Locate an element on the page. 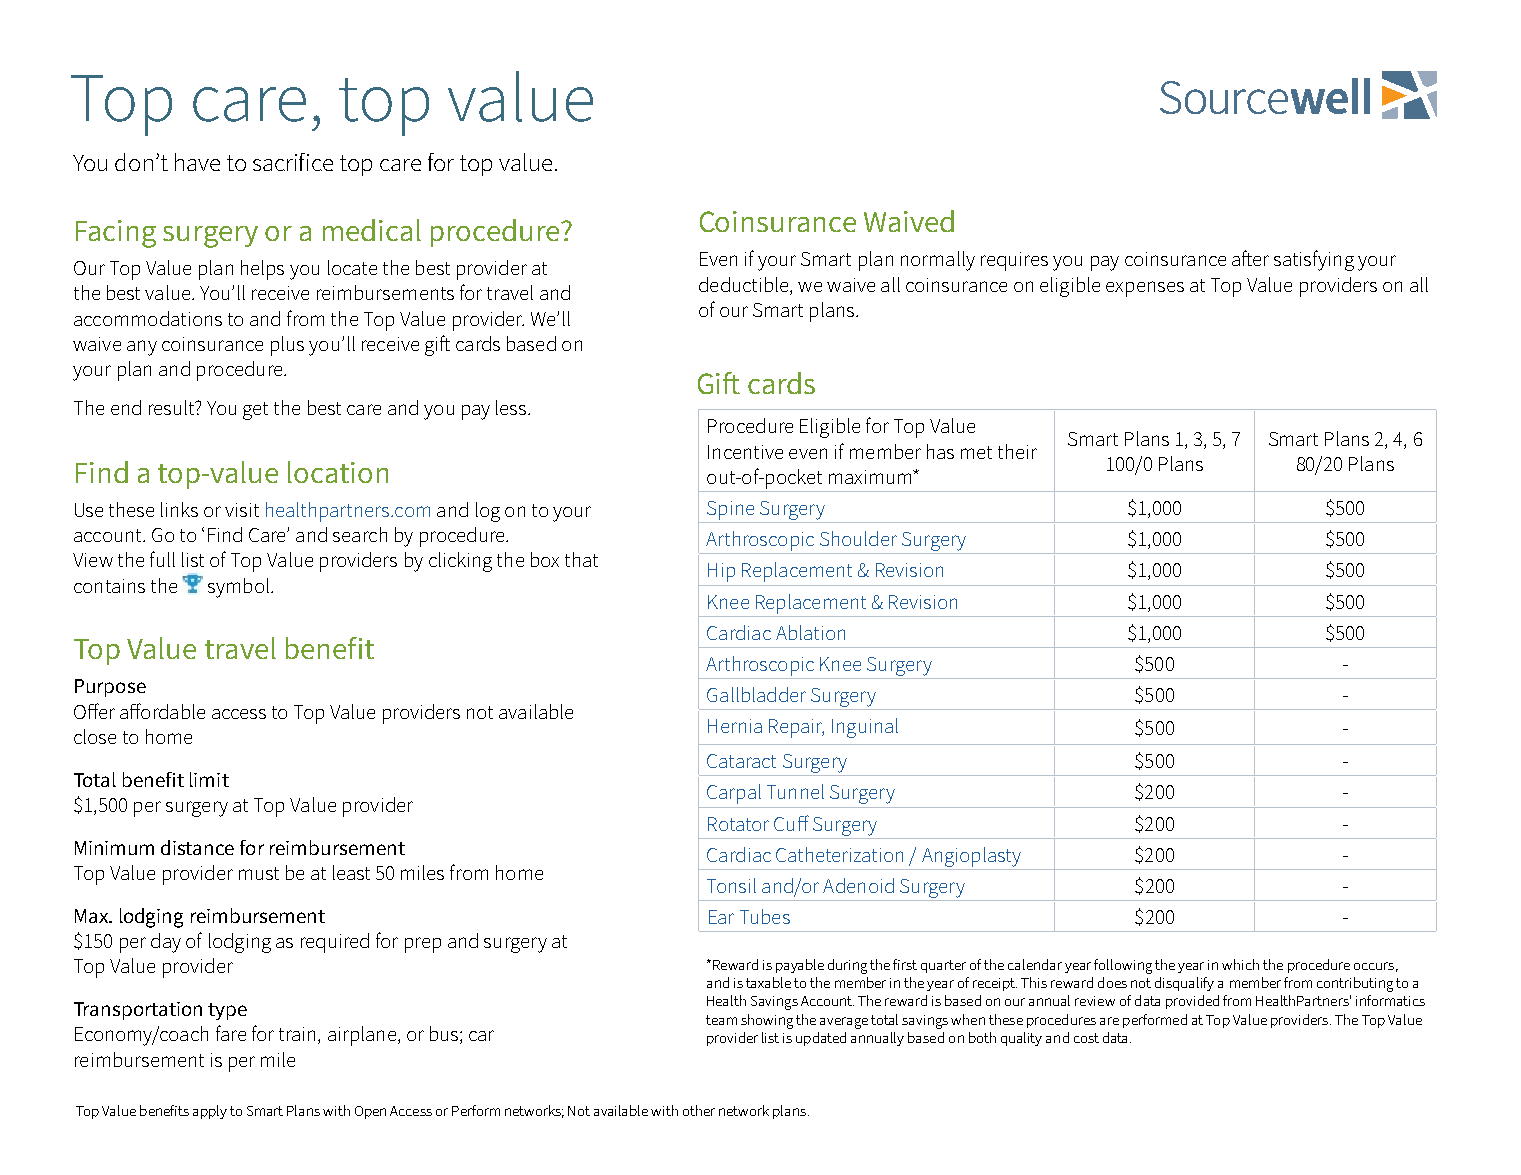 The image size is (1521, 1175). Ablation is located at coordinates (810, 632).
